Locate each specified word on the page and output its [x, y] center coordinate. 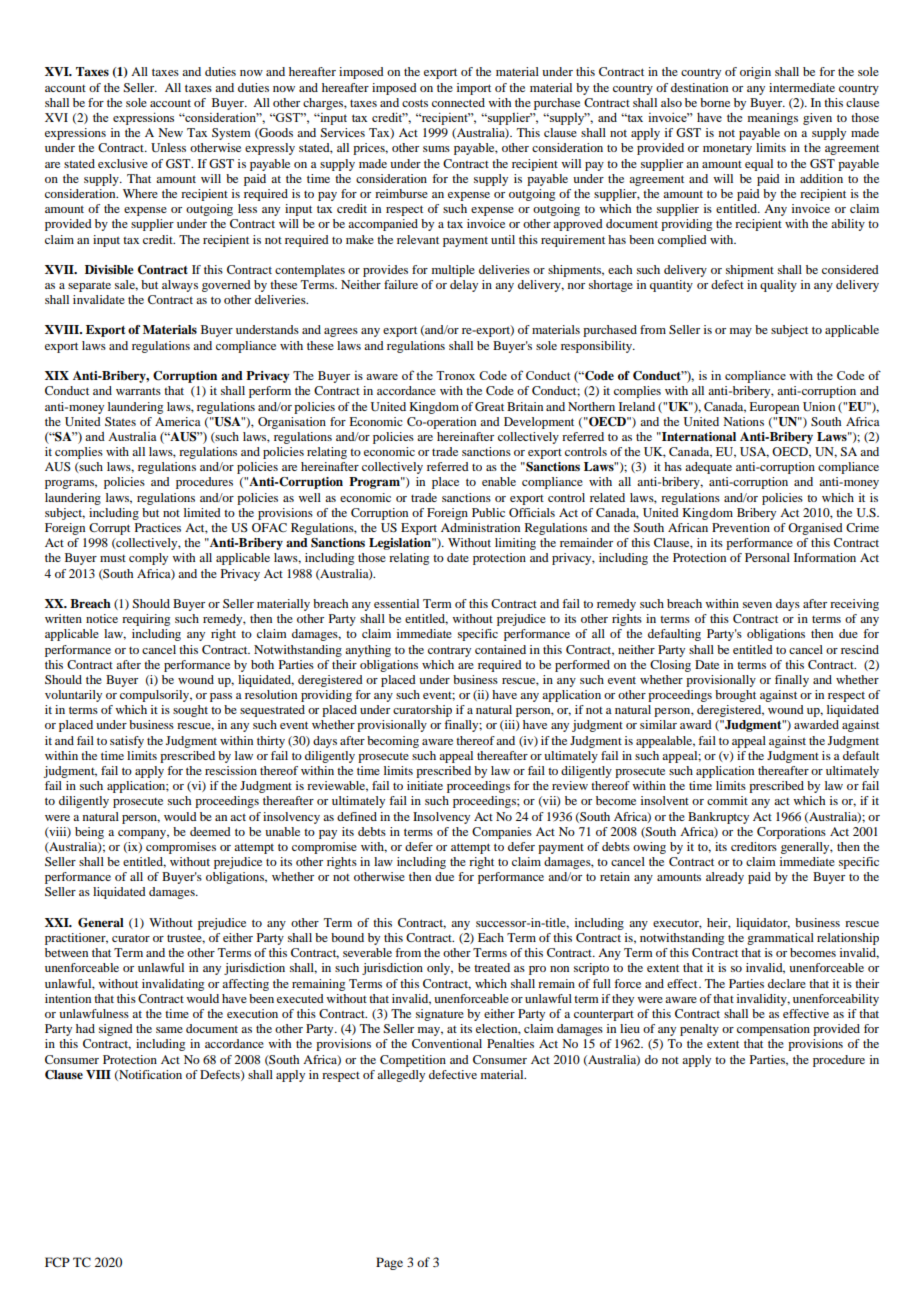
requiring [146, 620]
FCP [57, 1262]
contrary [449, 651]
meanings [772, 119]
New [170, 132]
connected [458, 102]
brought [735, 696]
